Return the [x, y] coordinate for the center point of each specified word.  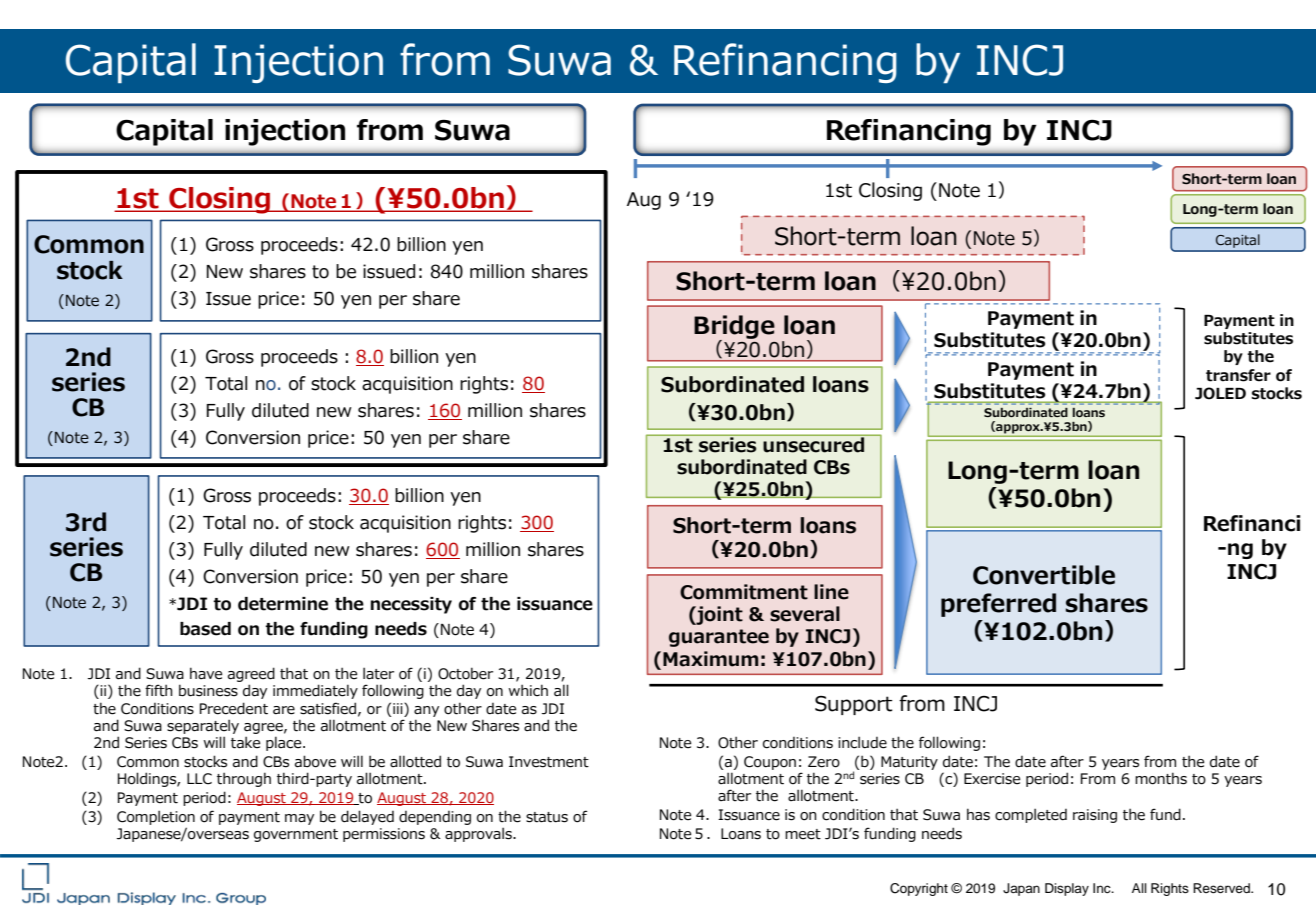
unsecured [814, 444]
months [1161, 778]
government [296, 835]
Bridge [734, 328]
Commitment [744, 592]
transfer [1238, 375]
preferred [998, 605]
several [805, 614]
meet [803, 834]
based [205, 629]
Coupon [770, 763]
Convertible [1044, 575]
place [285, 743]
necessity [411, 605]
